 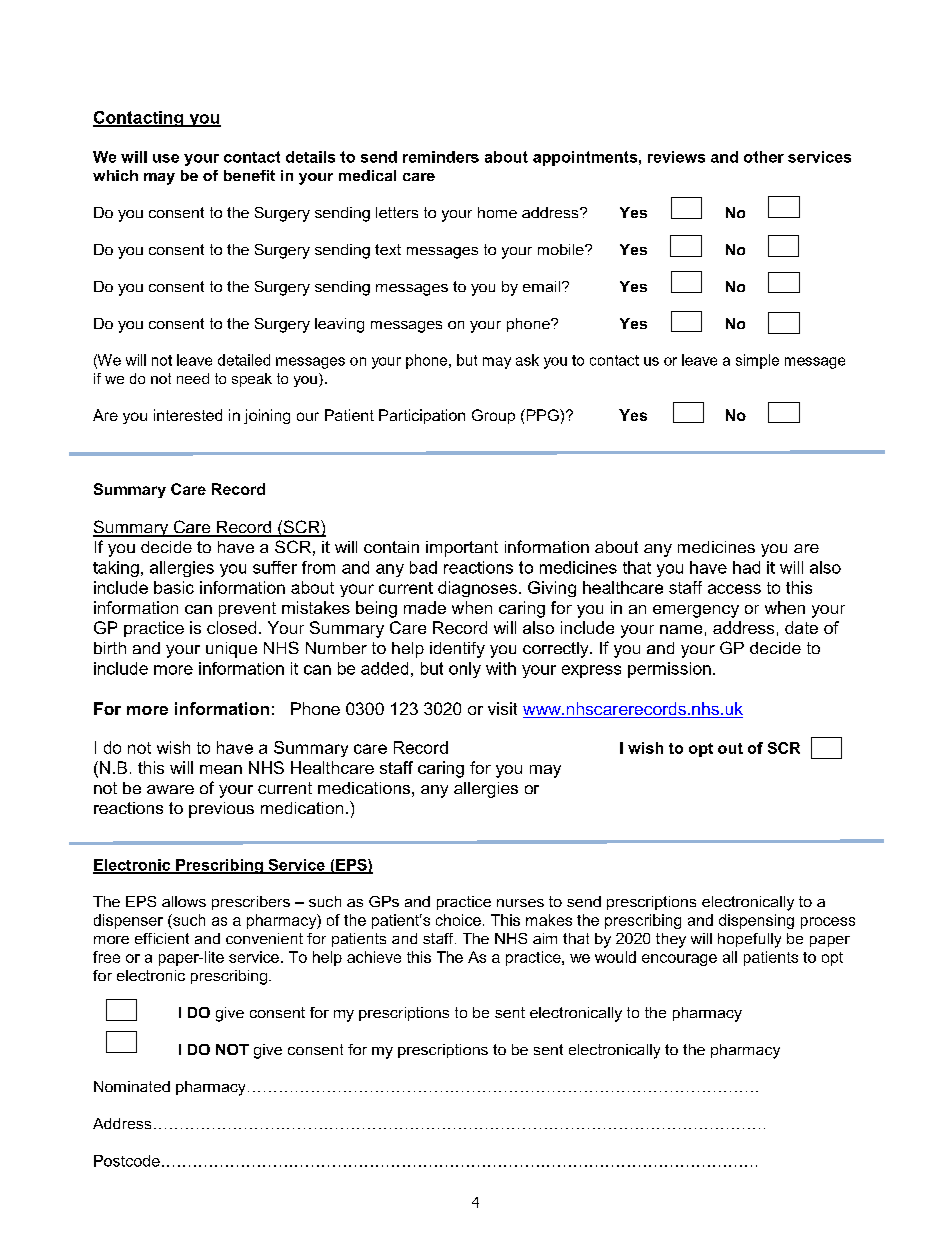 I want to click on dispensing, so click(x=756, y=921).
